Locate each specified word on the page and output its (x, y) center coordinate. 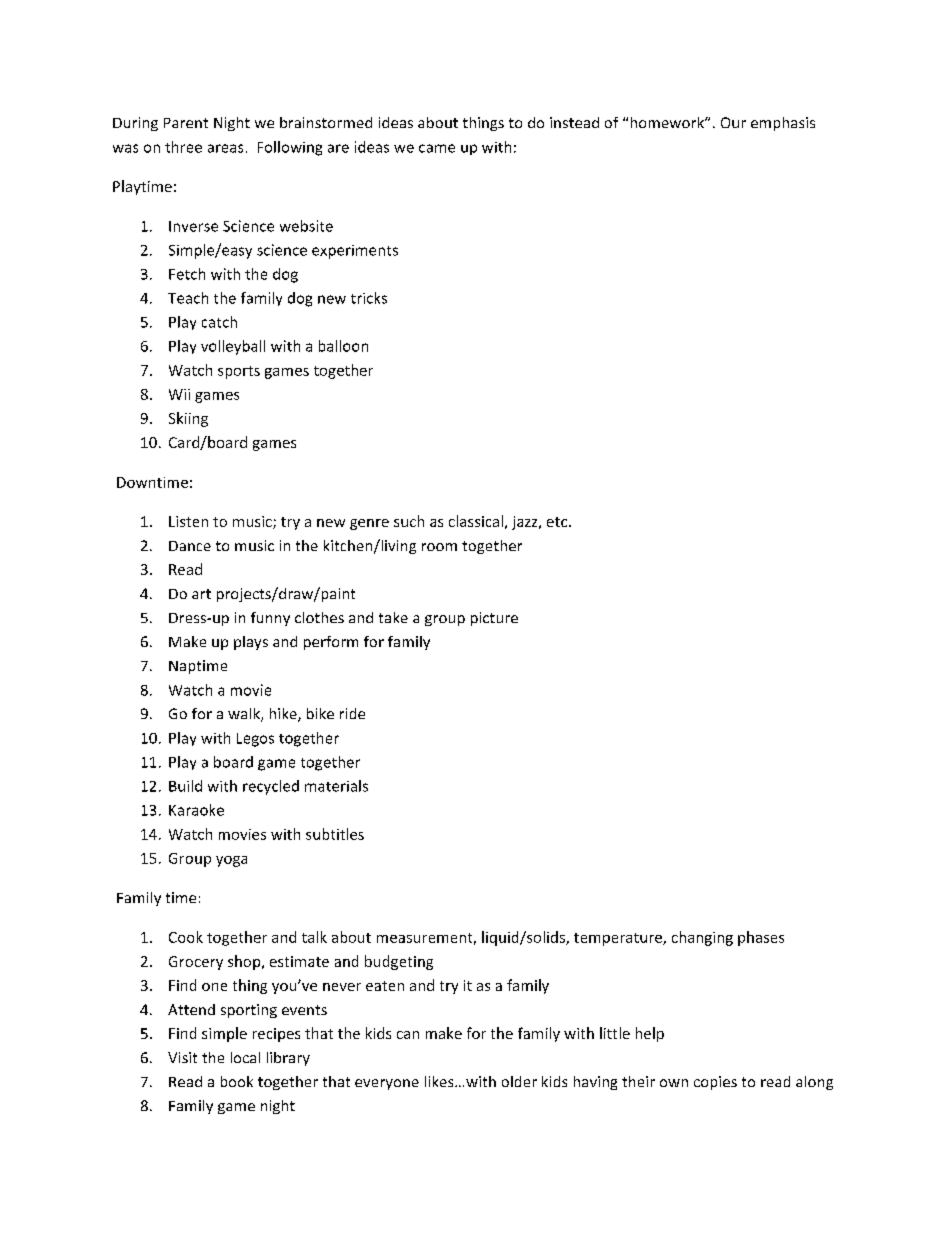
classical (476, 521)
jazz (526, 523)
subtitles (335, 834)
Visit (182, 1057)
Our (733, 122)
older (519, 1081)
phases (761, 938)
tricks (369, 298)
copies (715, 1083)
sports (239, 372)
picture (494, 619)
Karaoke (196, 810)
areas (225, 148)
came (437, 148)
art (201, 594)
